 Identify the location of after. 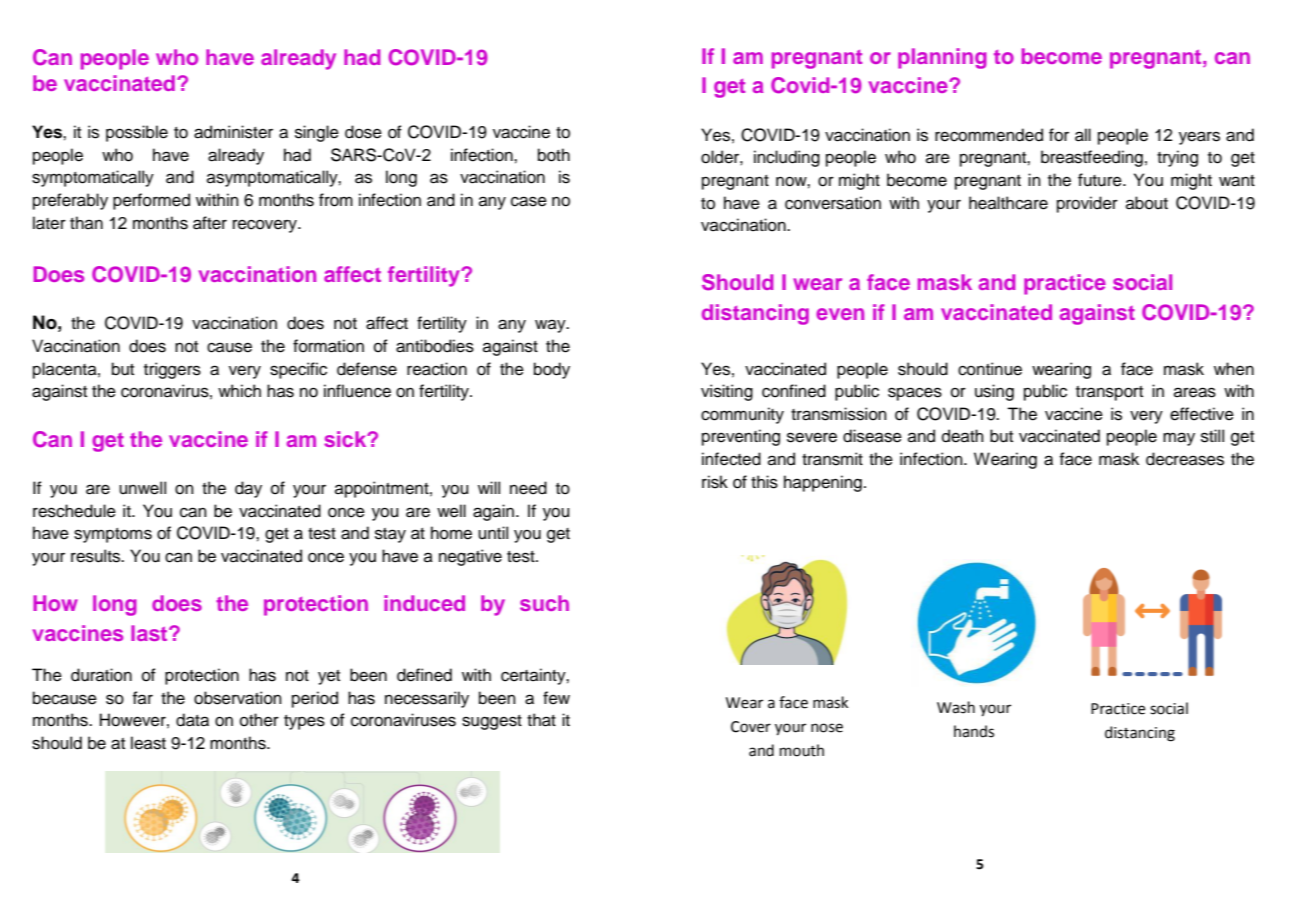
(210, 223).
